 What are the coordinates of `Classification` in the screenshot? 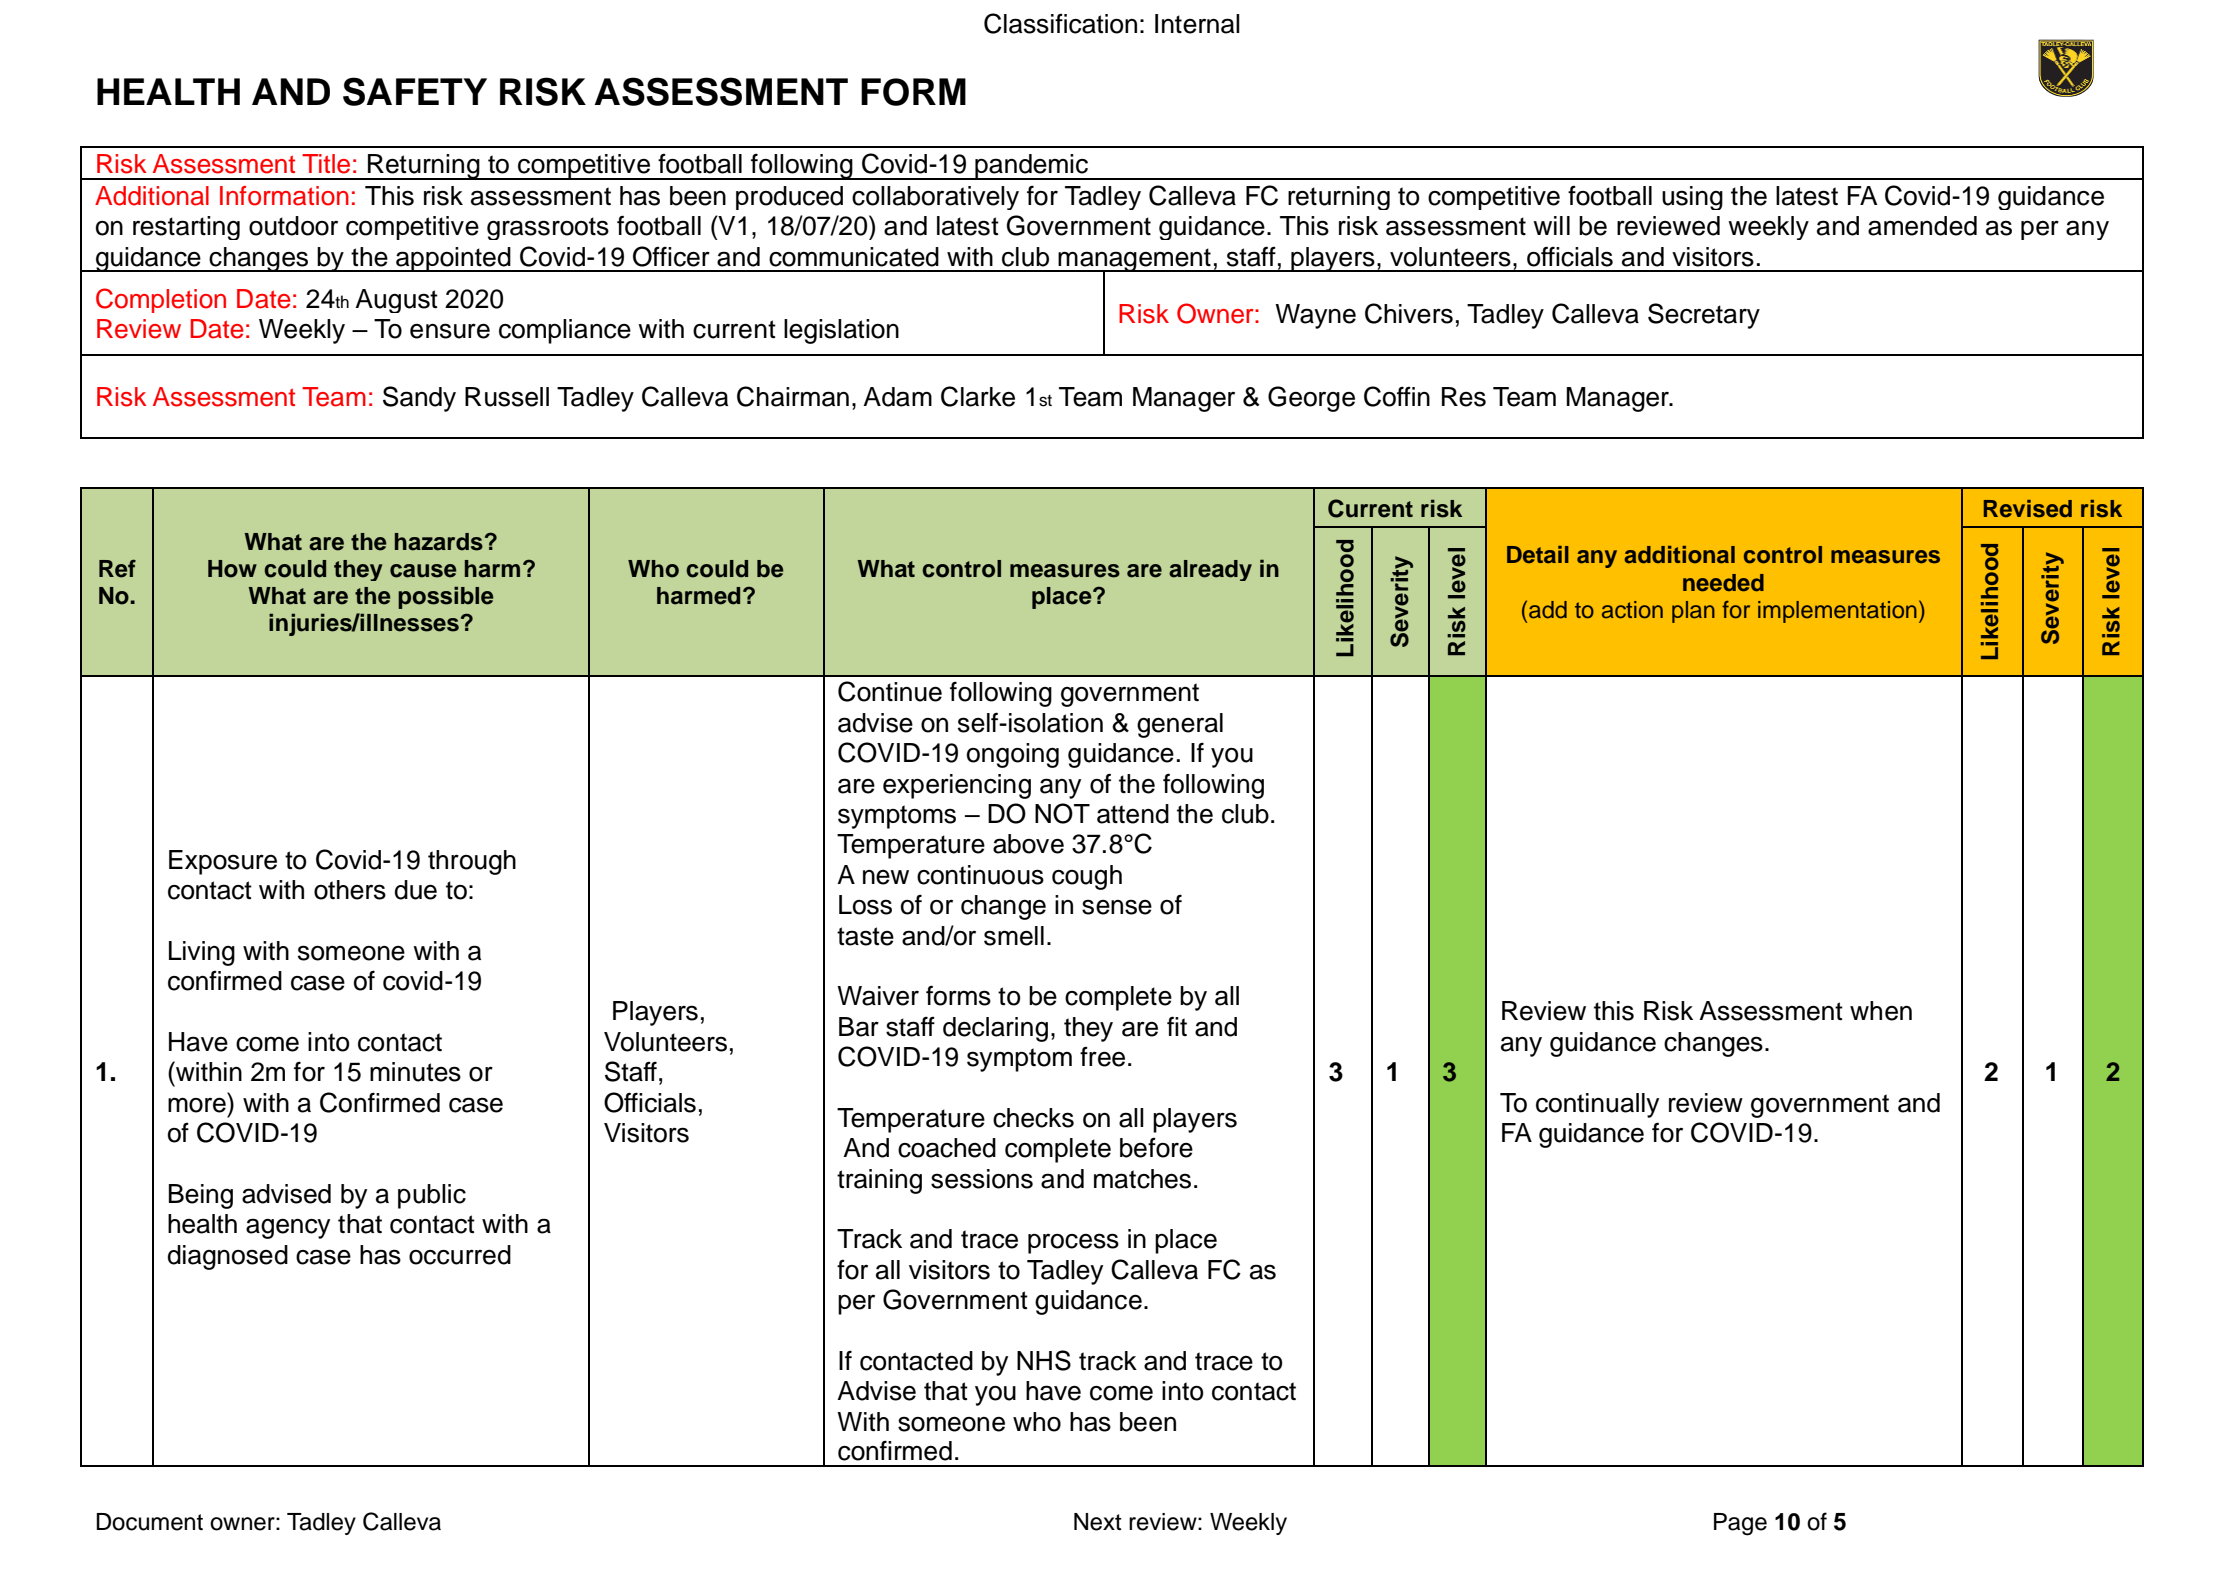 It's located at (1060, 23).
